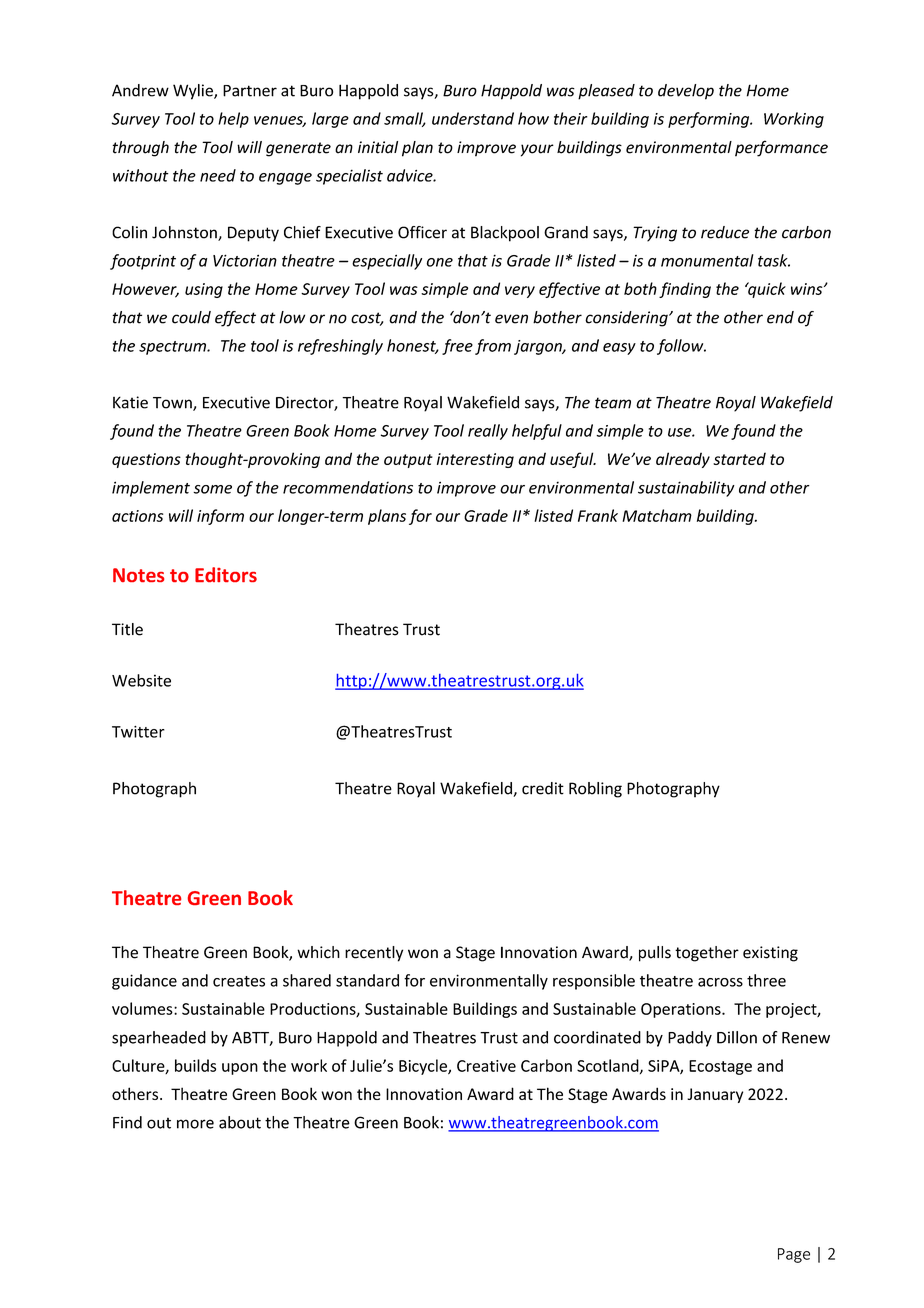  What do you see at coordinates (195, 1124) in the image?
I see `more` at bounding box center [195, 1124].
